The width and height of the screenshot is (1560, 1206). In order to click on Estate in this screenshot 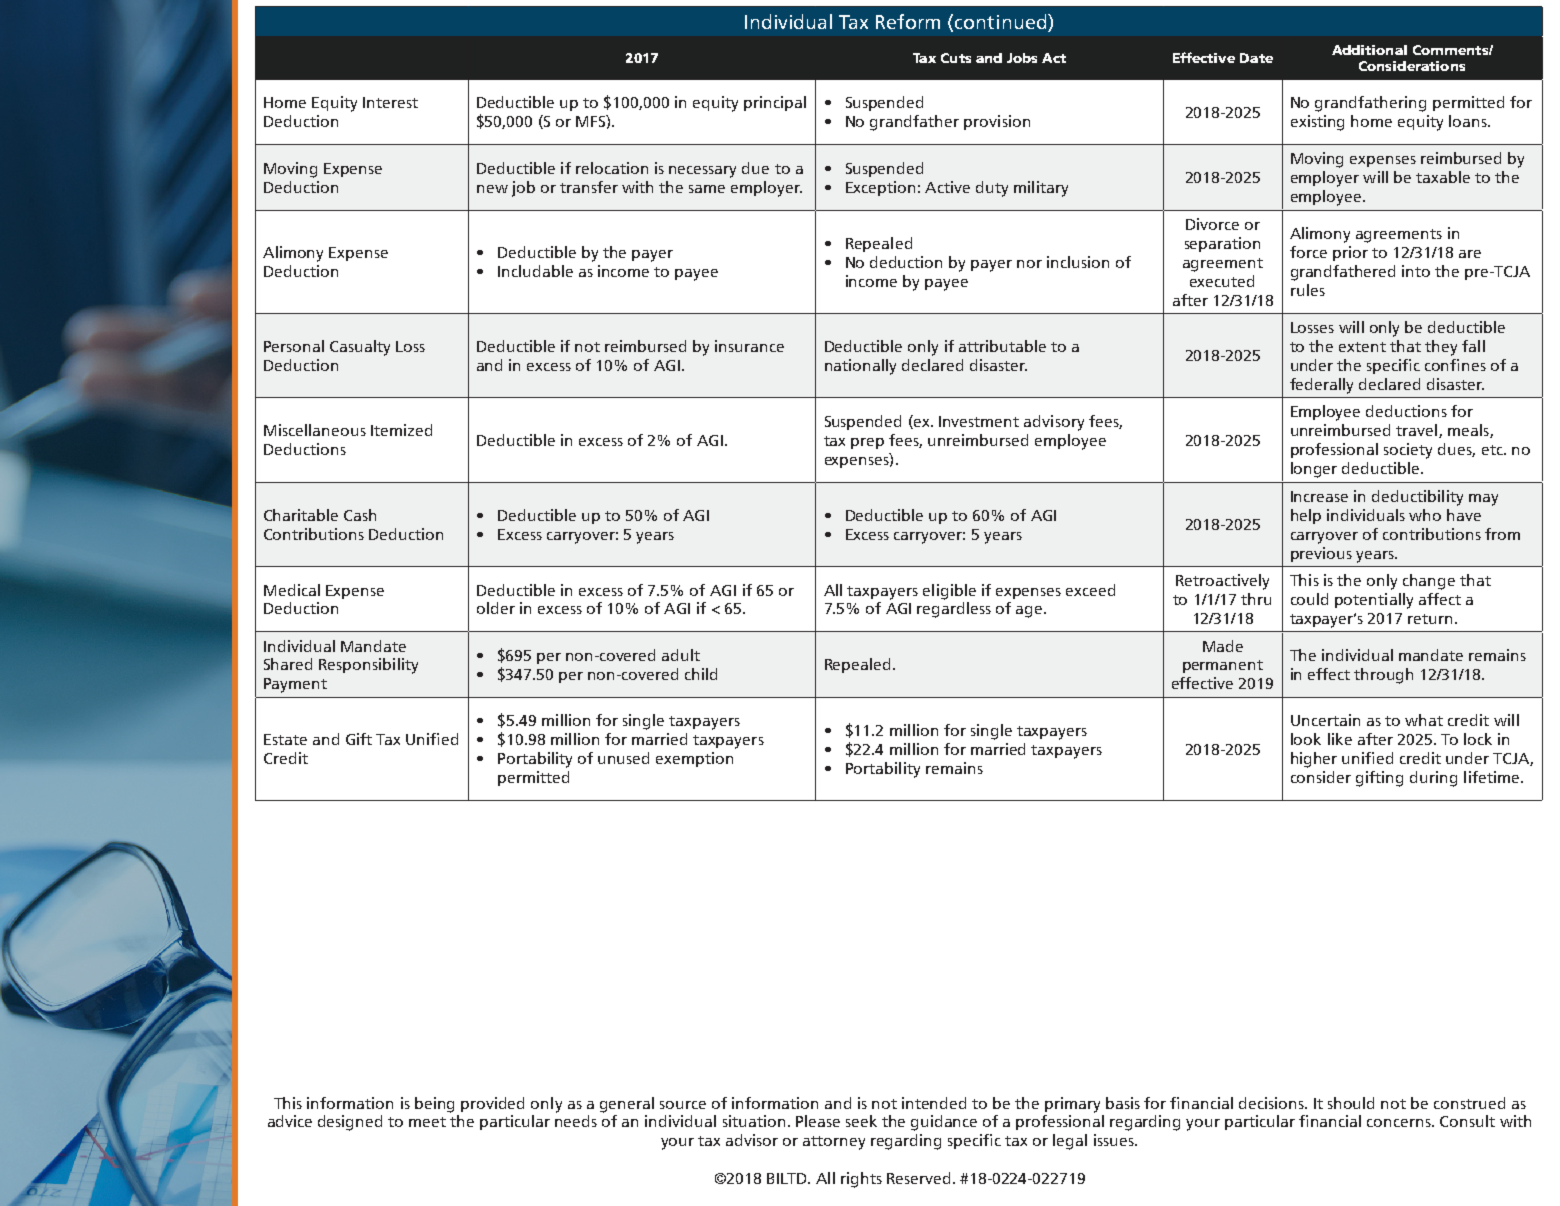, I will do `click(285, 739)`.
